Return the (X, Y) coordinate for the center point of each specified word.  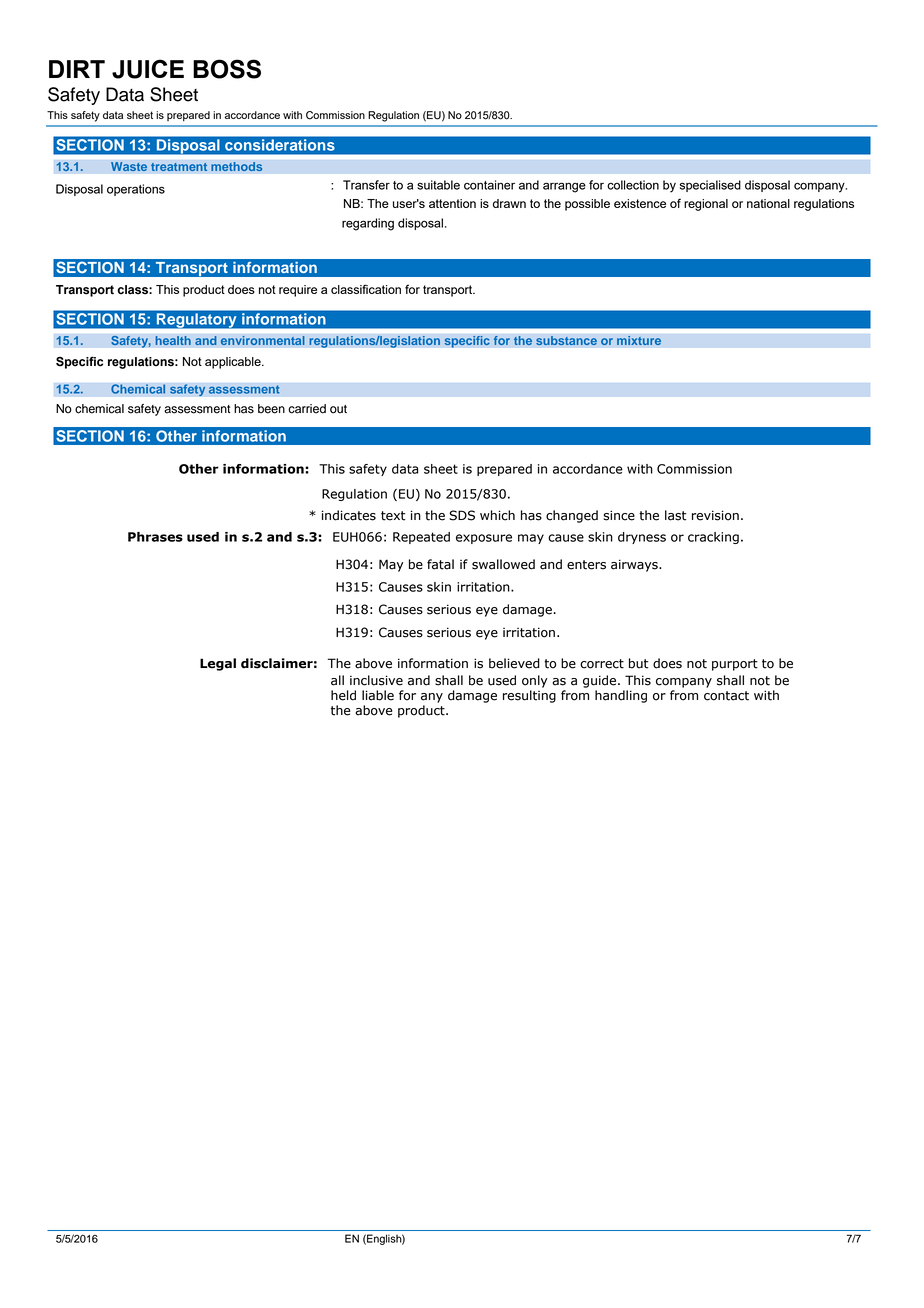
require (298, 291)
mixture (639, 341)
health (173, 341)
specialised (710, 186)
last (675, 515)
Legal (218, 664)
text (393, 516)
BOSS (227, 69)
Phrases (155, 537)
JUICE (148, 69)
